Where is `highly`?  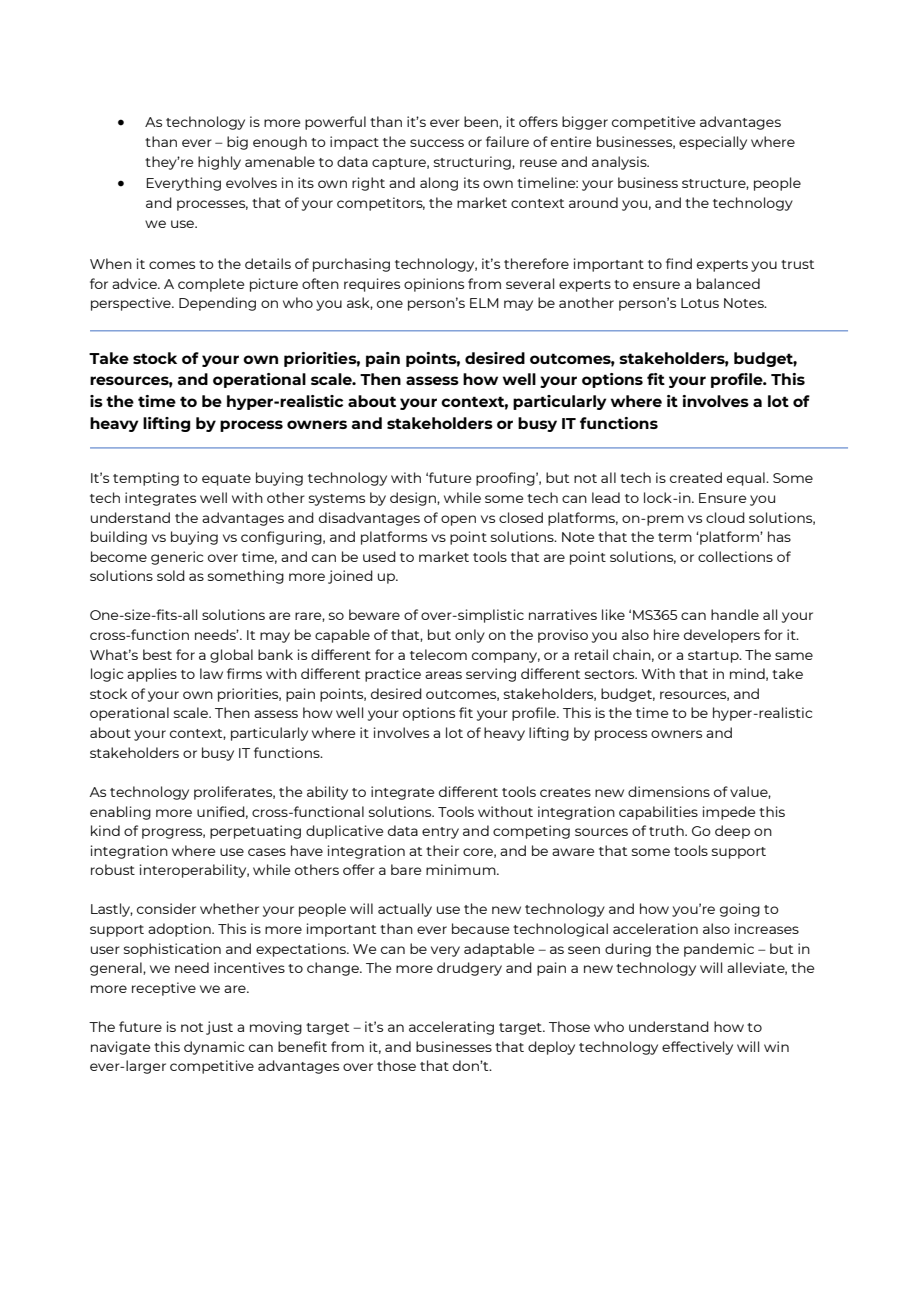
highly is located at coordinates (219, 163).
